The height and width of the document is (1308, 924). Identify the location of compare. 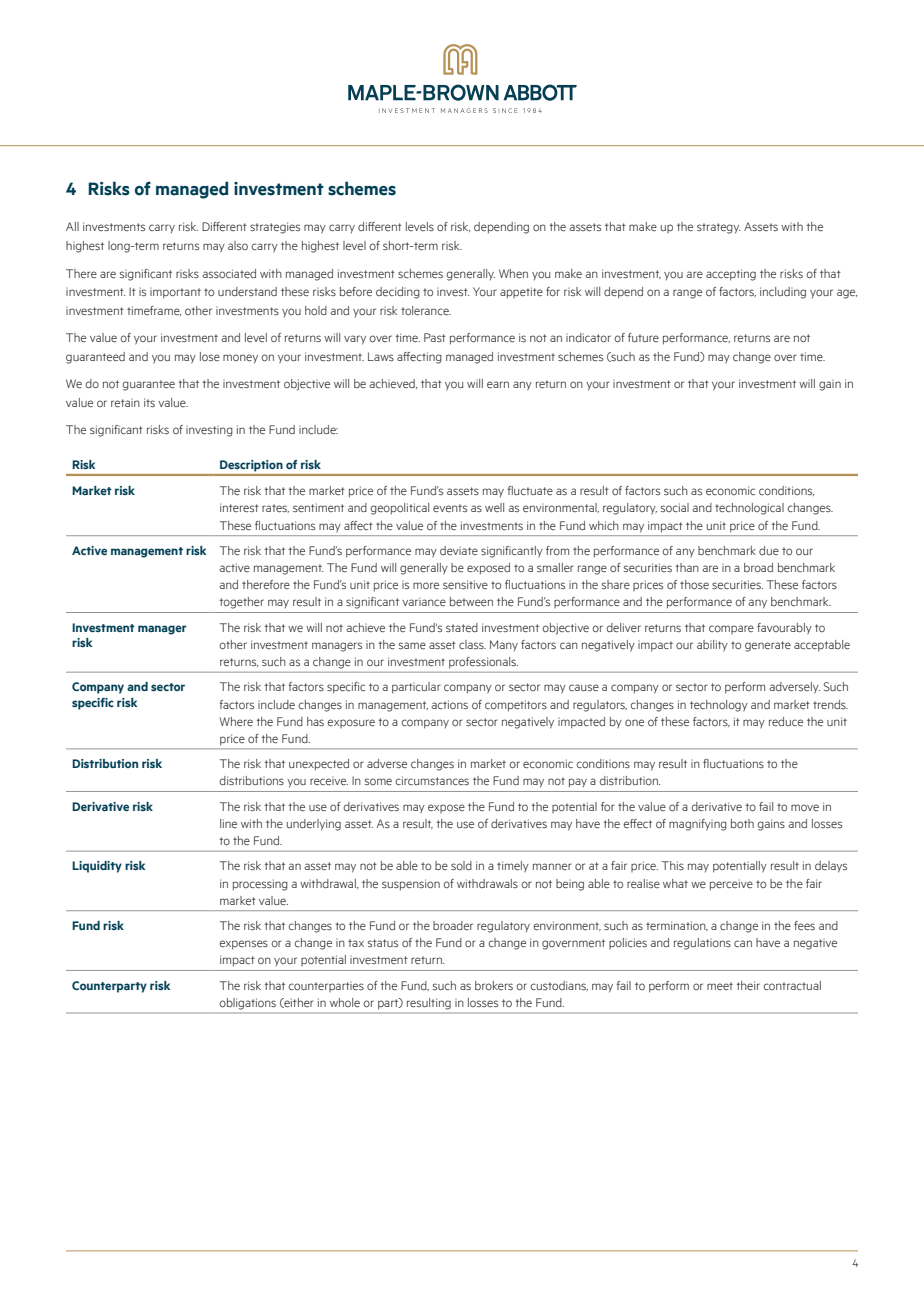
(731, 629).
